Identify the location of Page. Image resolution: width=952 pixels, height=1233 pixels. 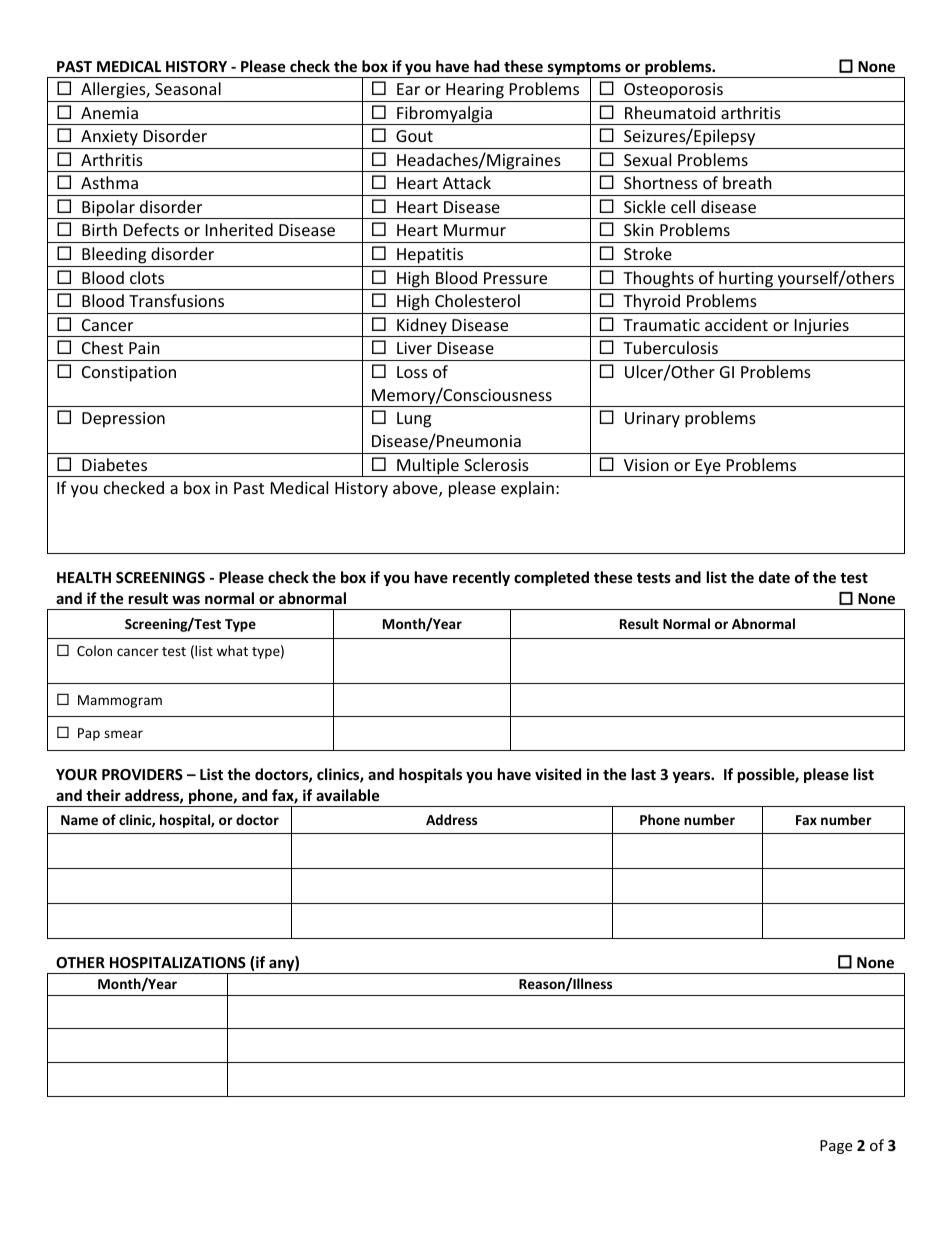
(836, 1147).
